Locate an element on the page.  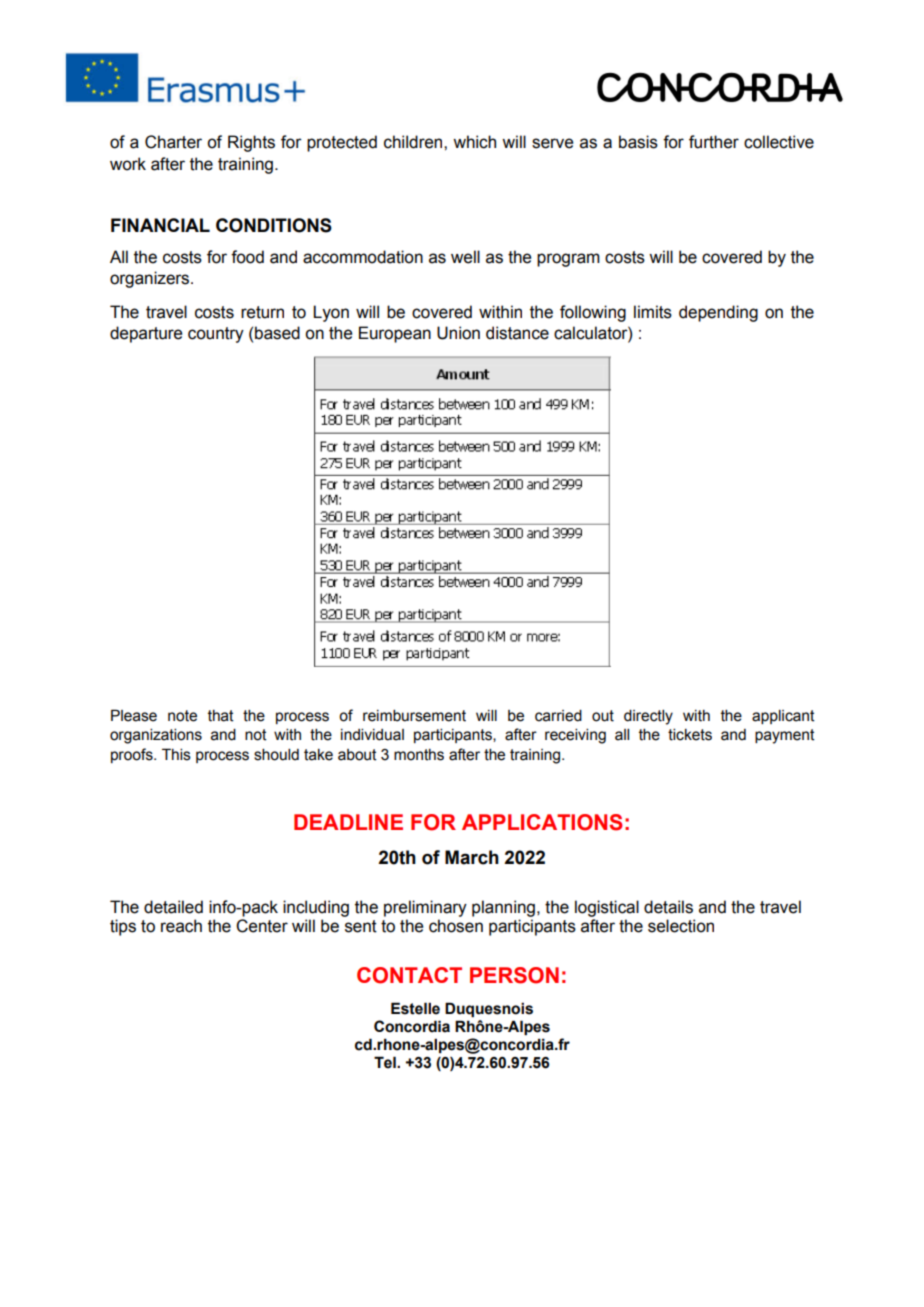
Union is located at coordinates (458, 333).
